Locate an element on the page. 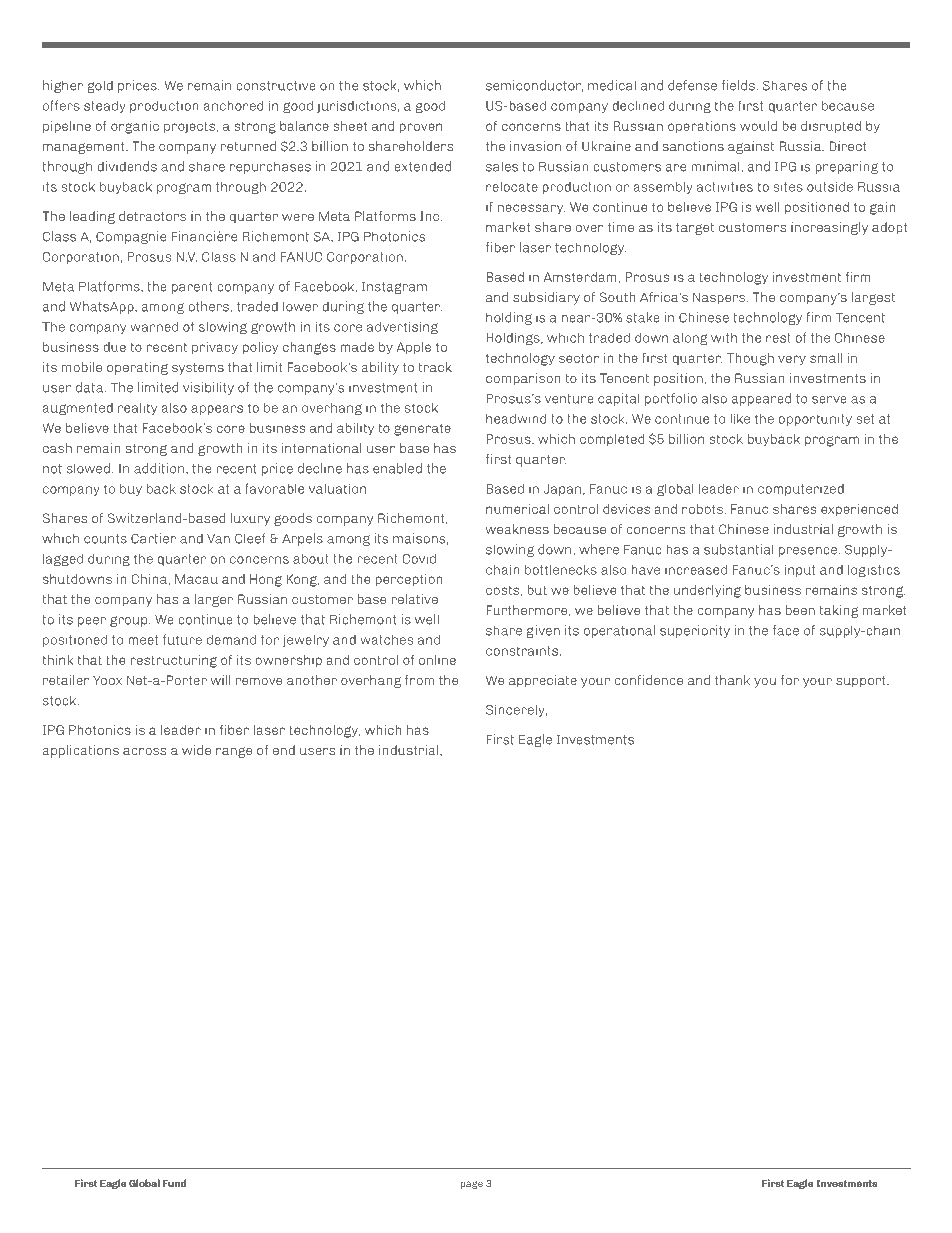 This document has height=1233, width=952. presence is located at coordinates (808, 552).
